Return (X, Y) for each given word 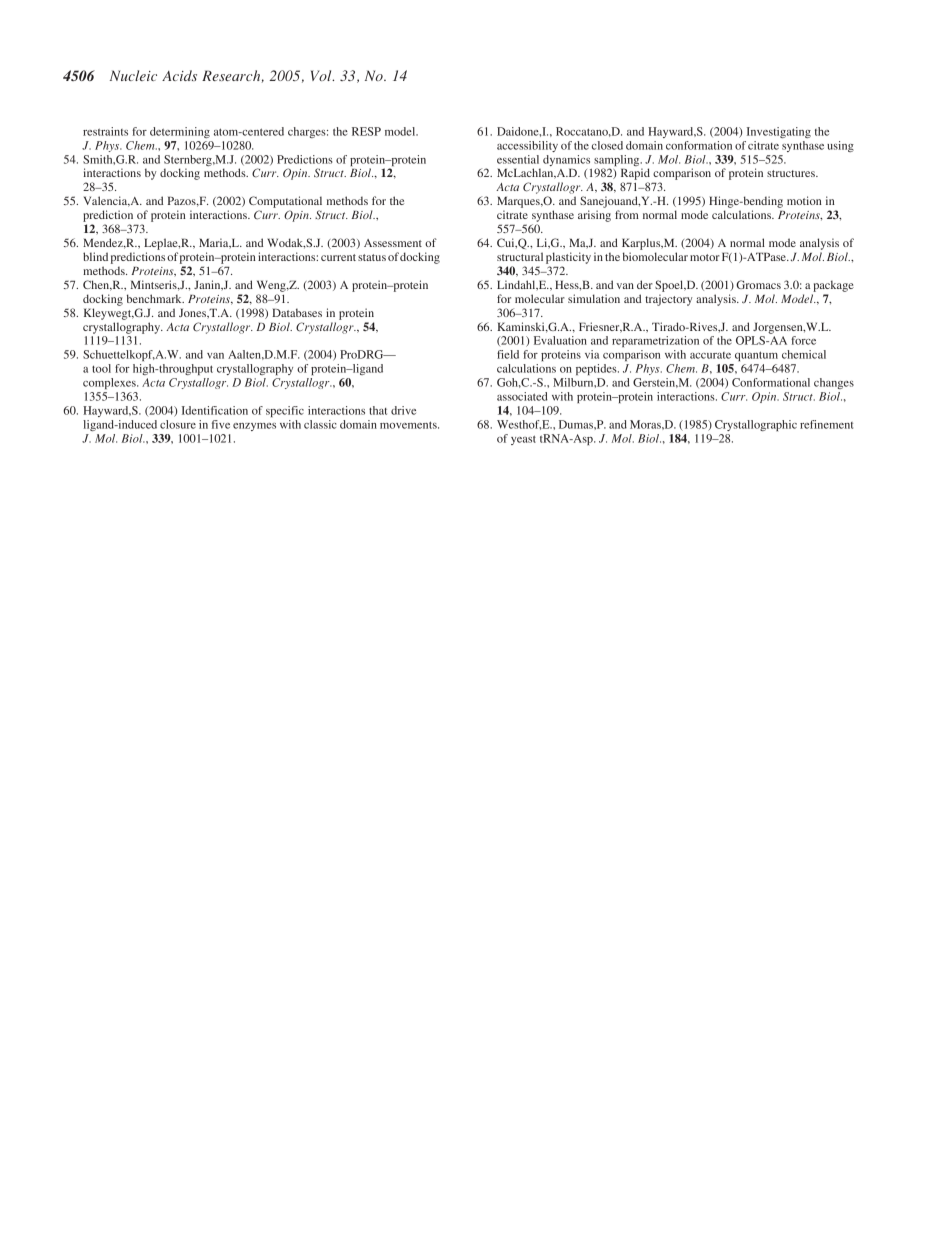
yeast (523, 440)
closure (178, 424)
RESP (366, 131)
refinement (826, 424)
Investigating (779, 132)
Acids (179, 75)
